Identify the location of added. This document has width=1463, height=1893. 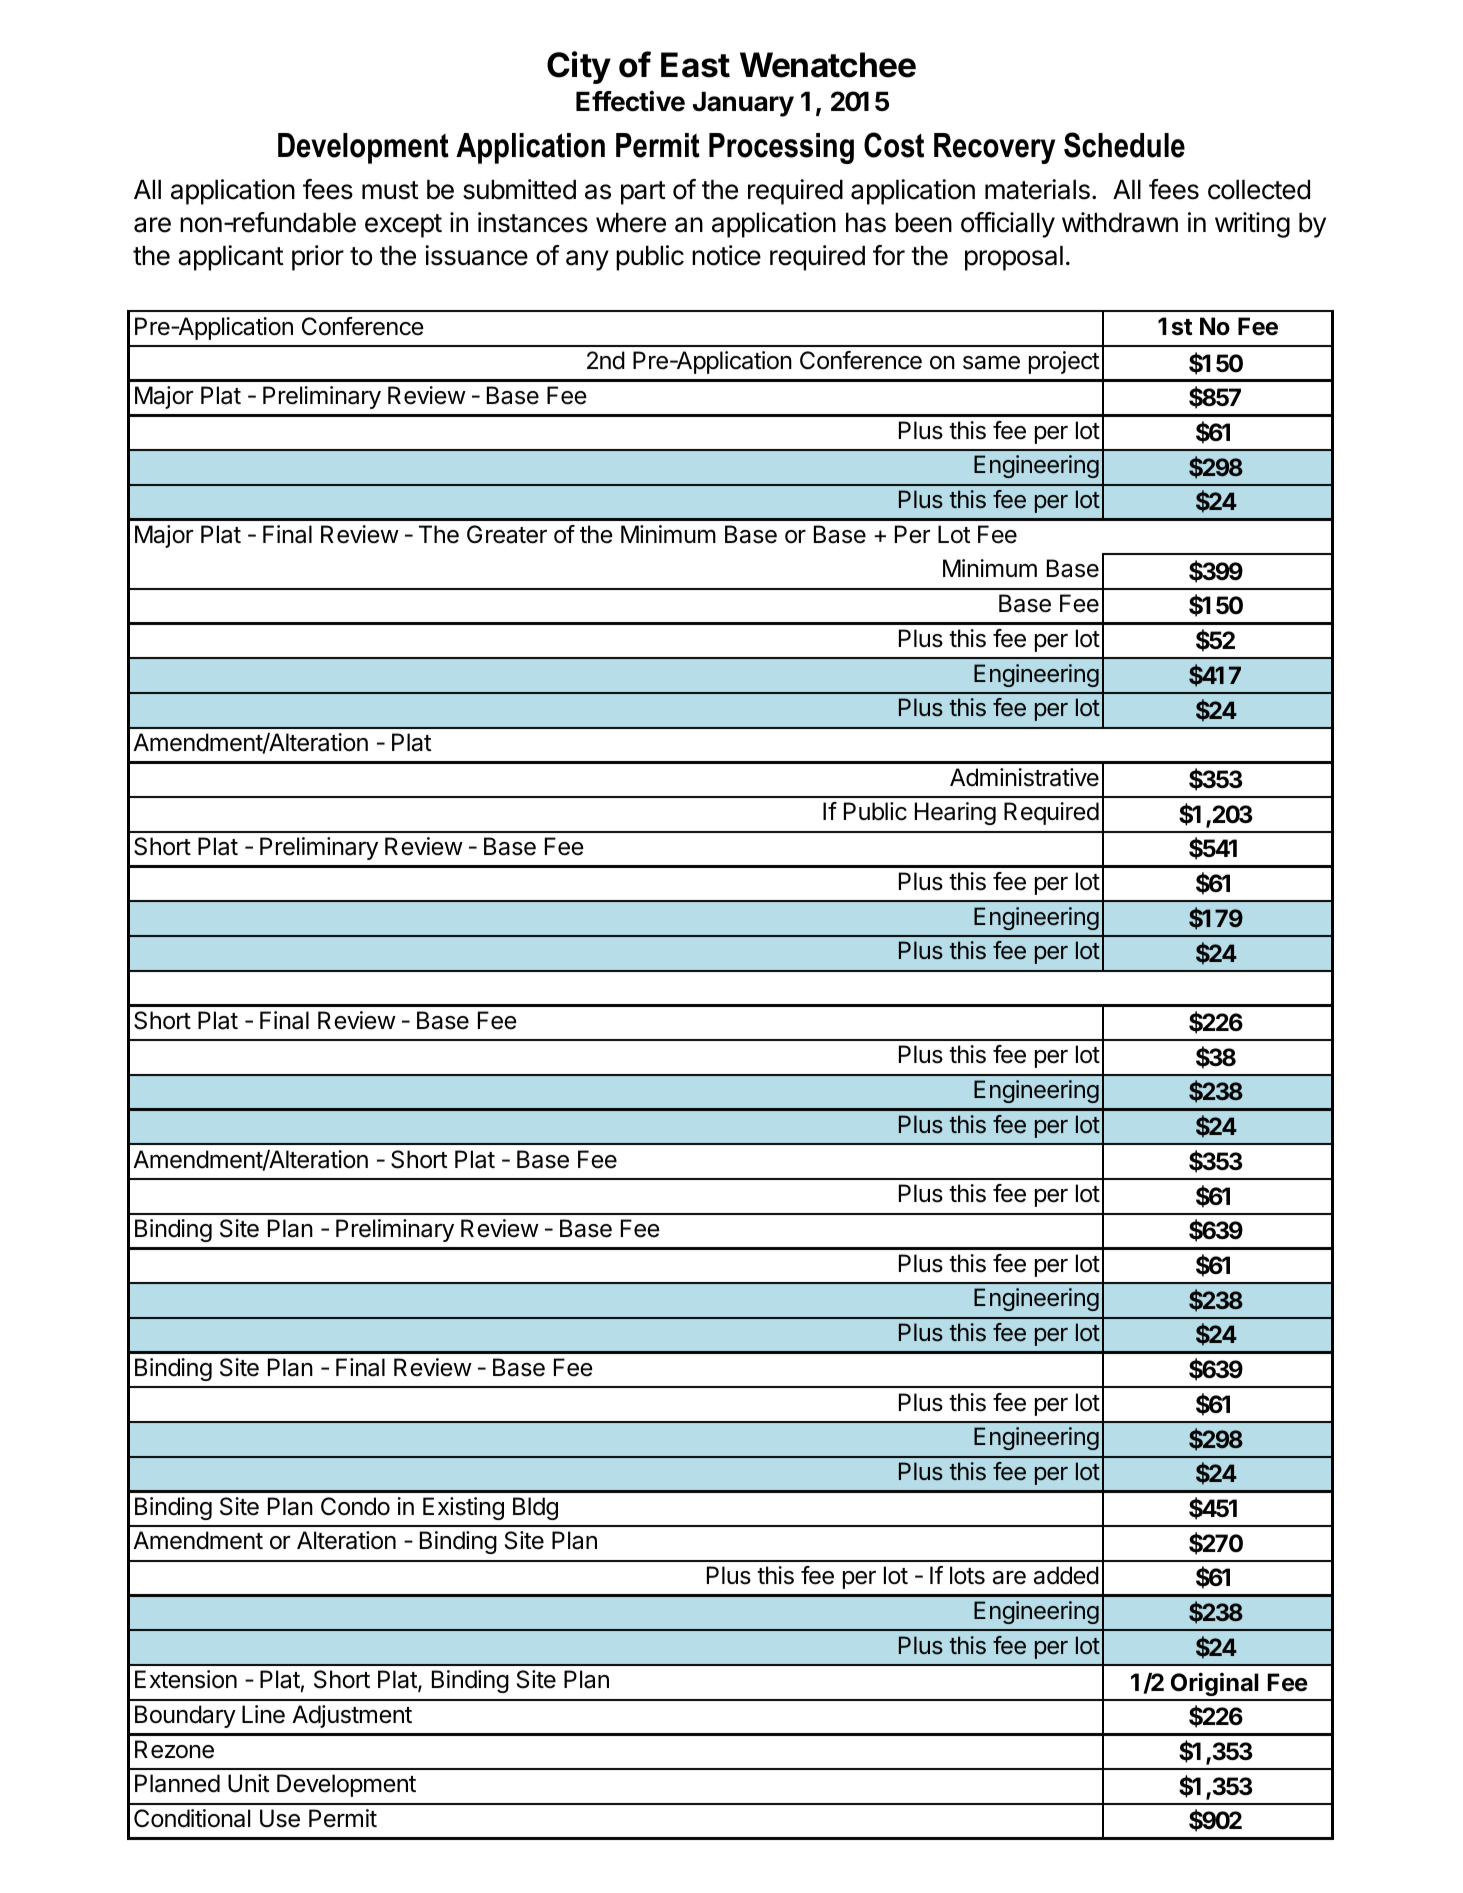
(1066, 1575).
